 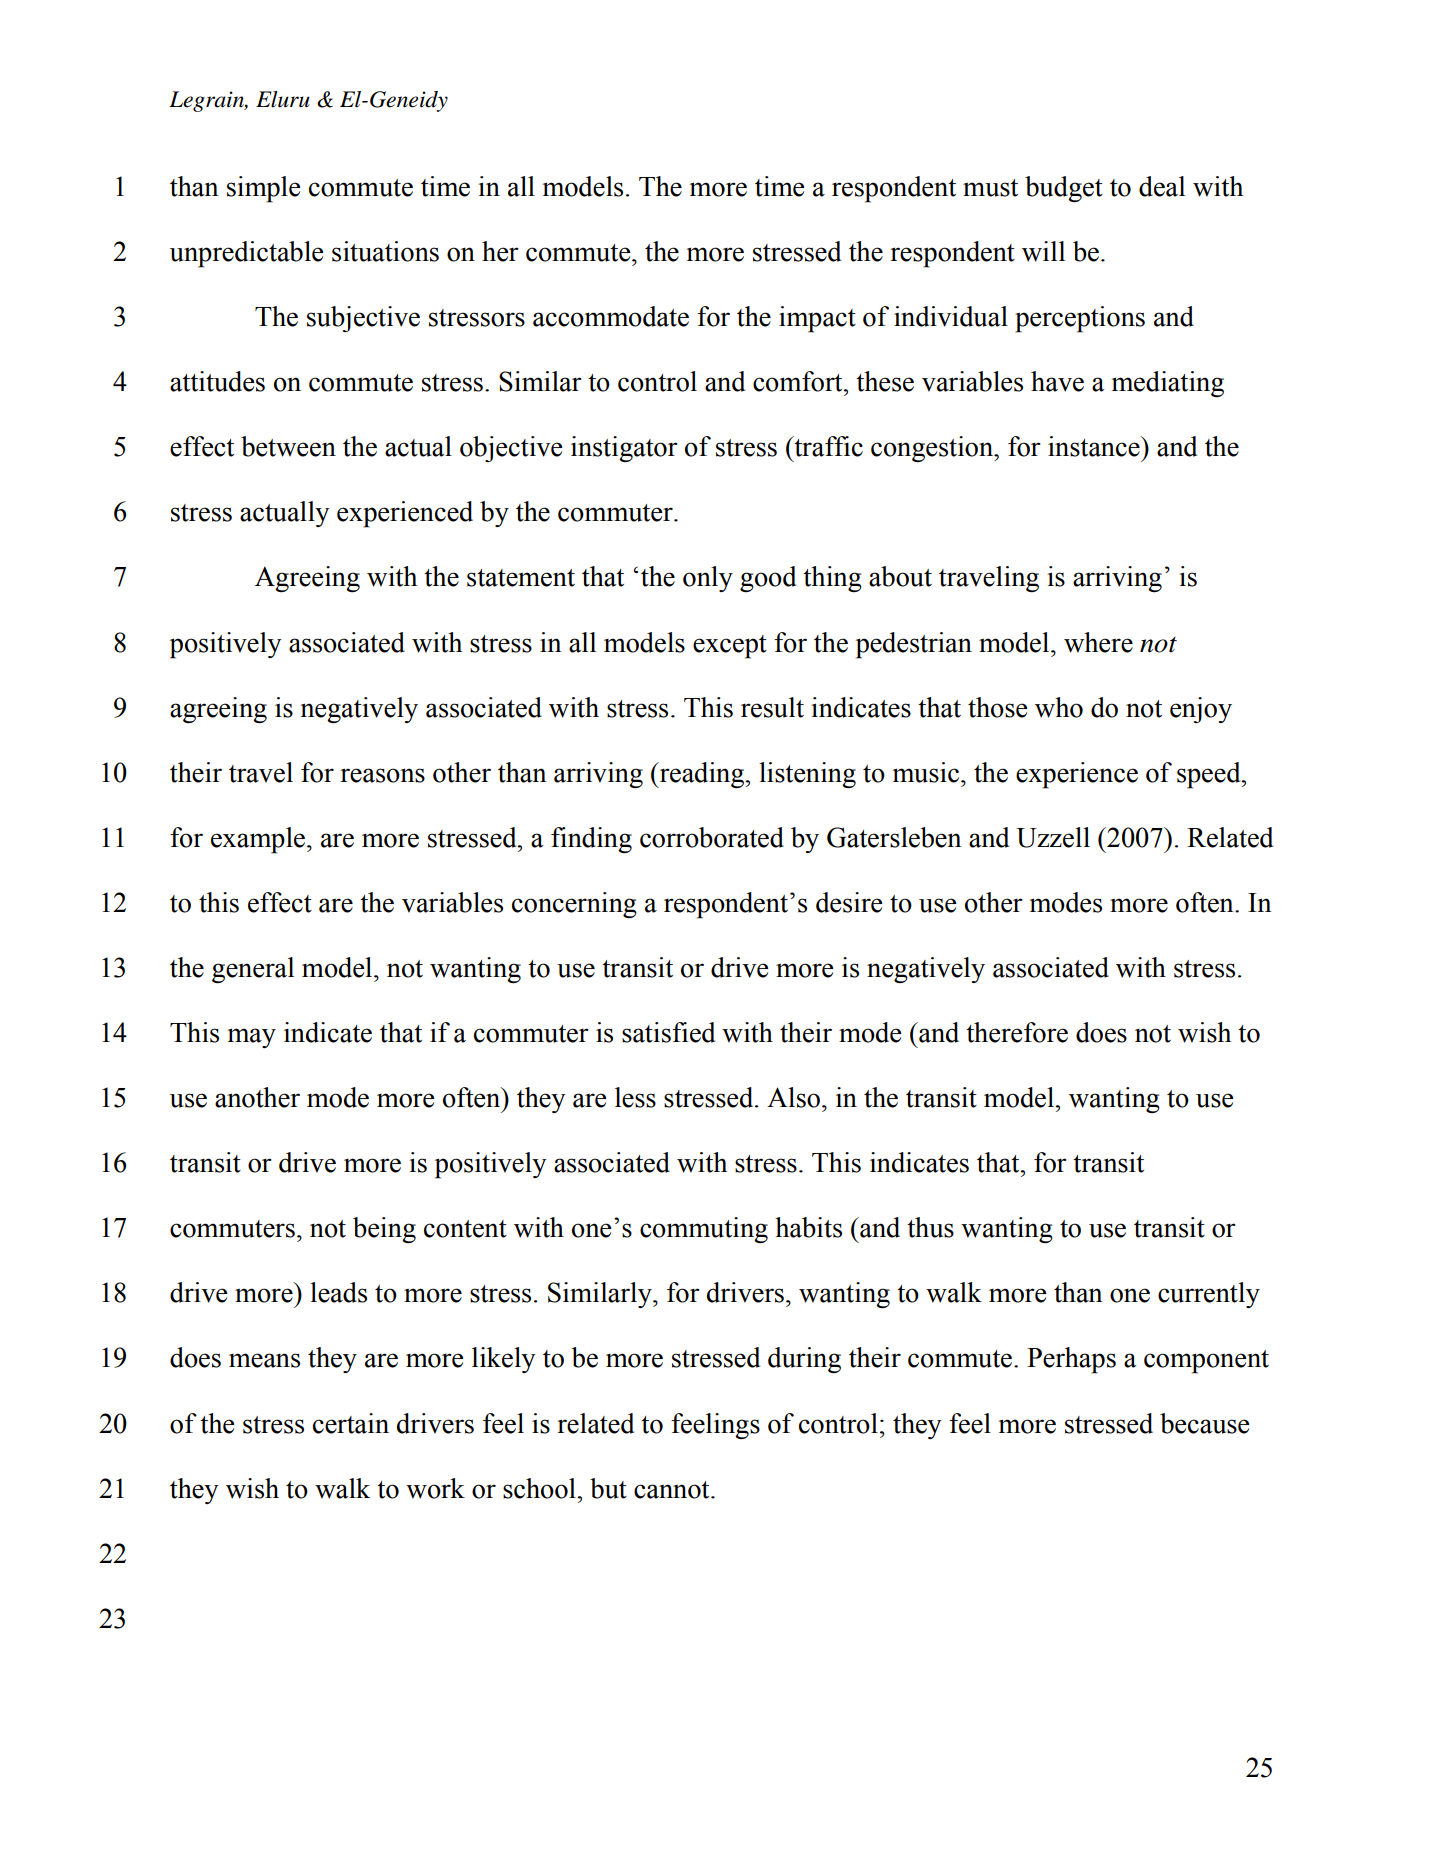 What do you see at coordinates (668, 1032) in the screenshot?
I see `satisfied` at bounding box center [668, 1032].
